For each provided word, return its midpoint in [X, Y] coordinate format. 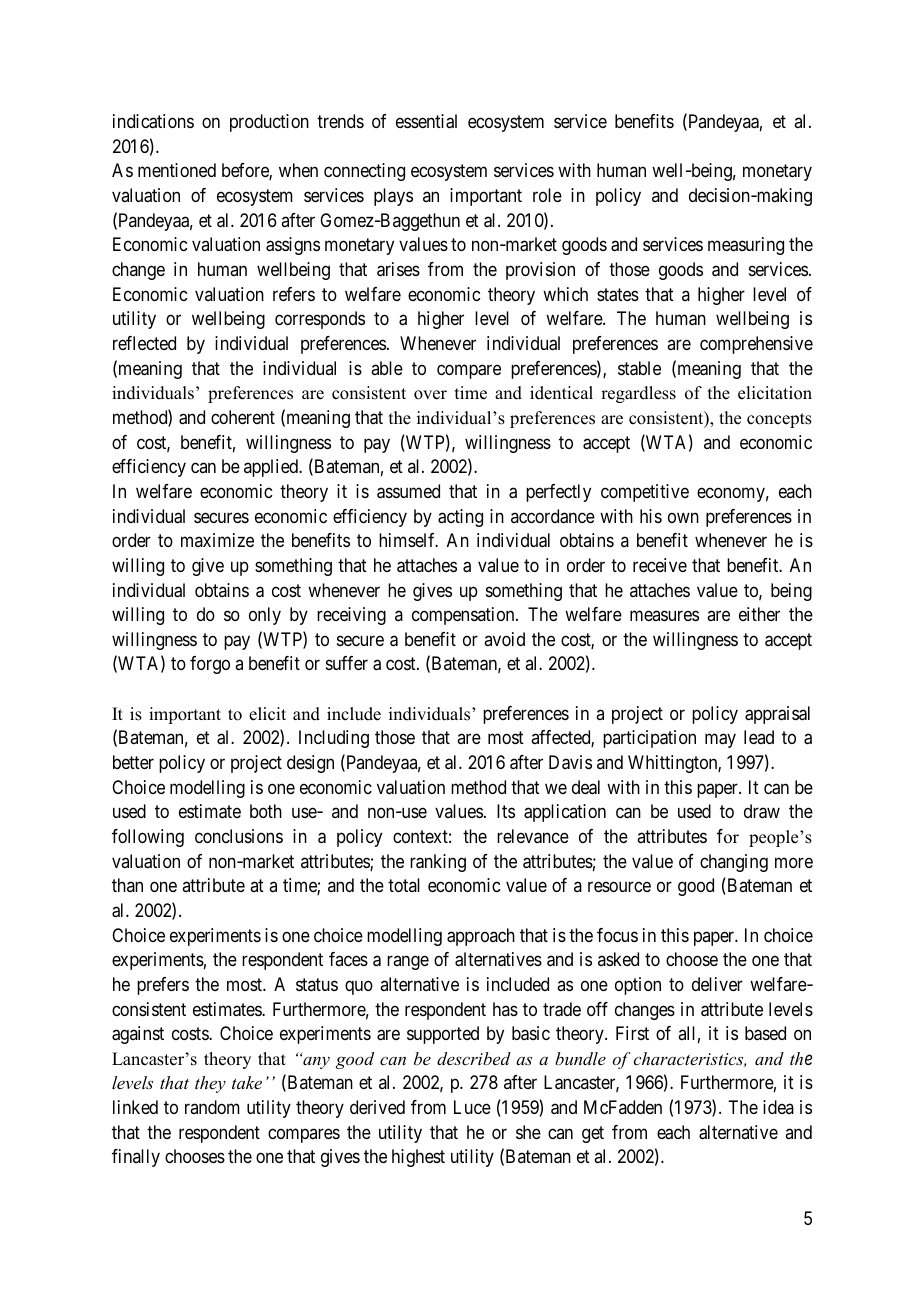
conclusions [239, 836]
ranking [438, 863]
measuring [746, 246]
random [212, 1107]
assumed [408, 491]
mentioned [177, 170]
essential [426, 121]
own [683, 517]
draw [762, 811]
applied [272, 468]
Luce [472, 1107]
